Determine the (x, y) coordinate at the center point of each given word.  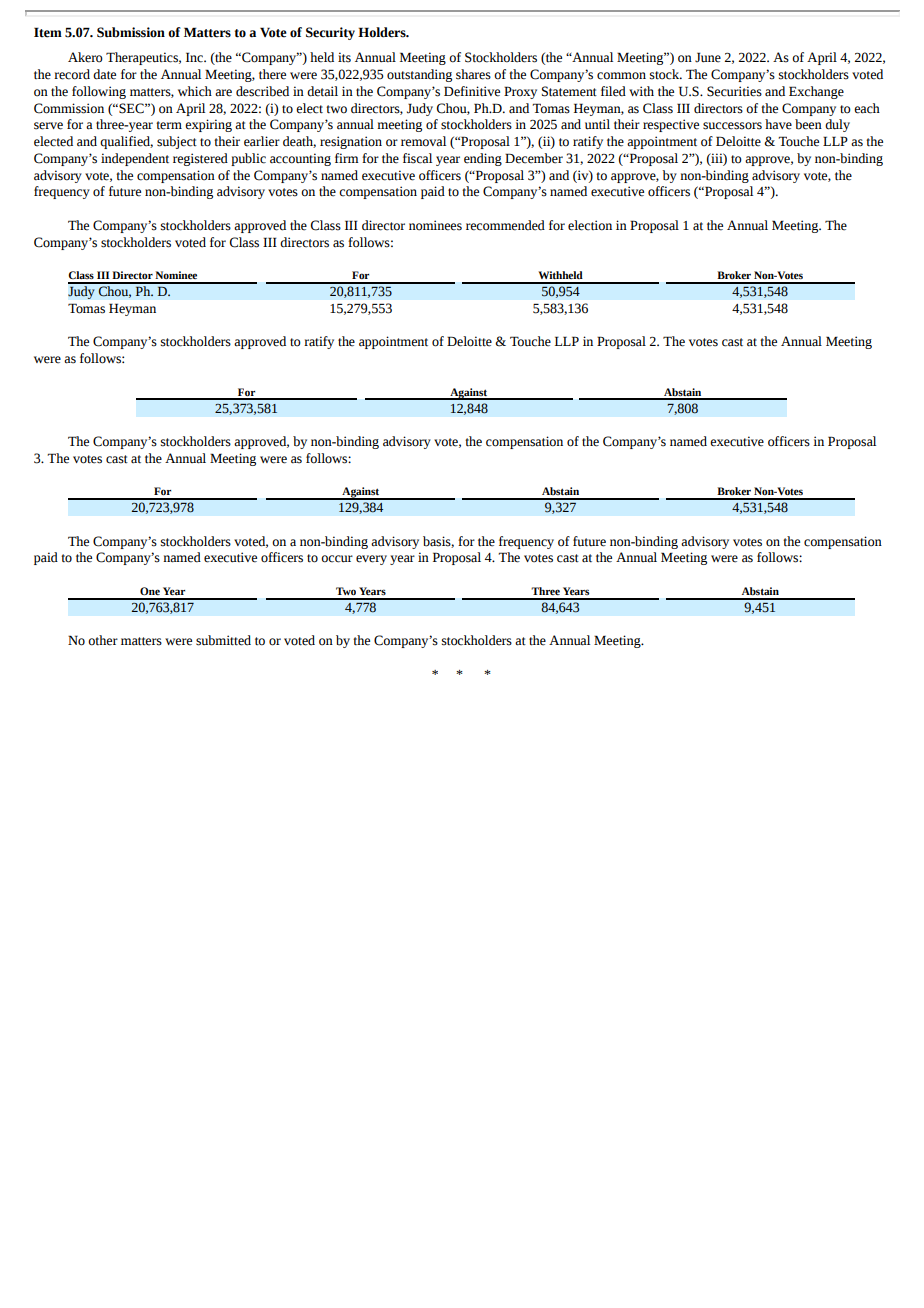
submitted (223, 640)
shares (473, 74)
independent (135, 159)
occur (337, 559)
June (708, 57)
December (534, 158)
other (103, 640)
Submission (131, 32)
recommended (505, 225)
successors (732, 126)
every (371, 560)
